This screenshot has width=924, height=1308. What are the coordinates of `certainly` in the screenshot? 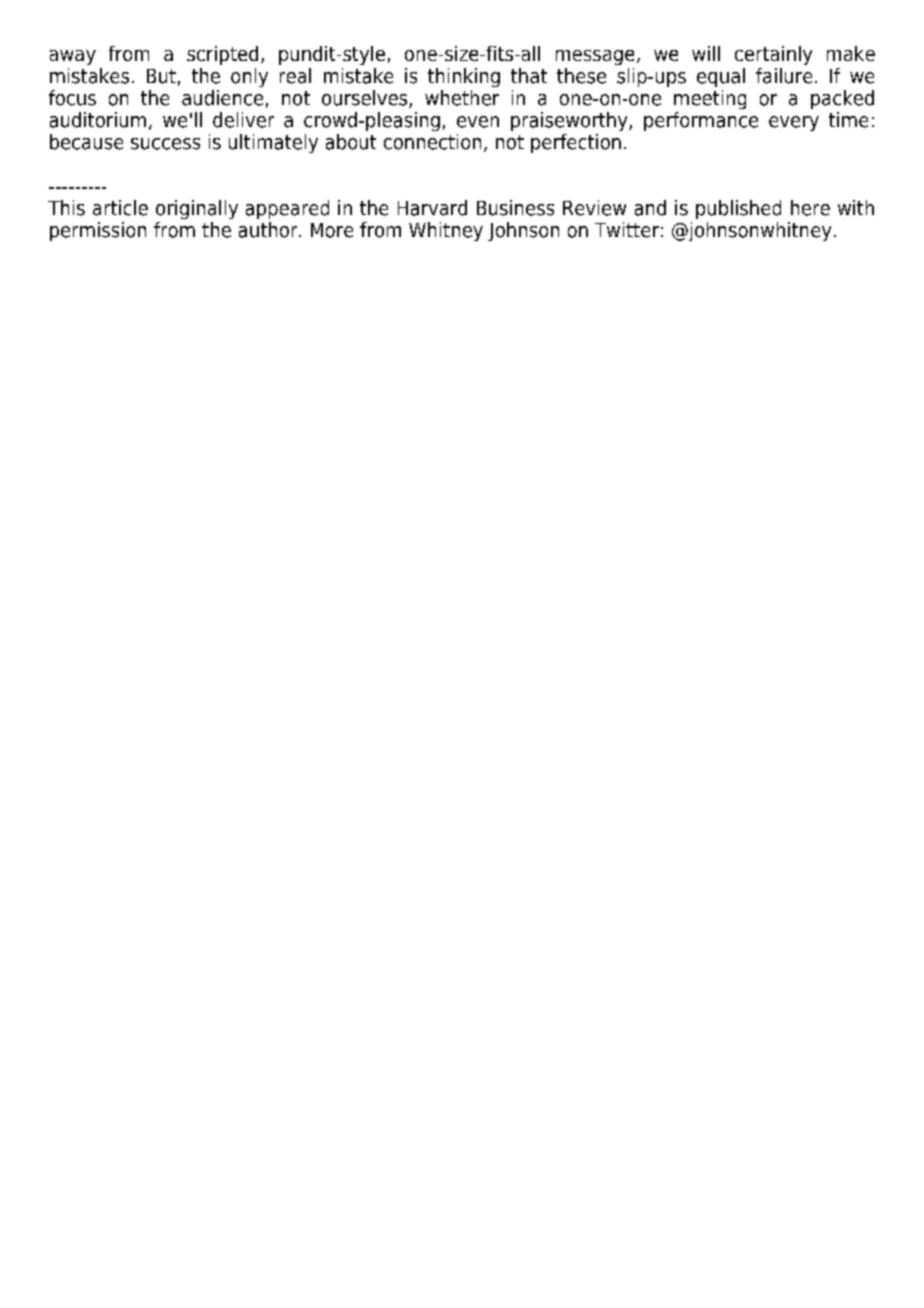 It's located at (773, 55).
